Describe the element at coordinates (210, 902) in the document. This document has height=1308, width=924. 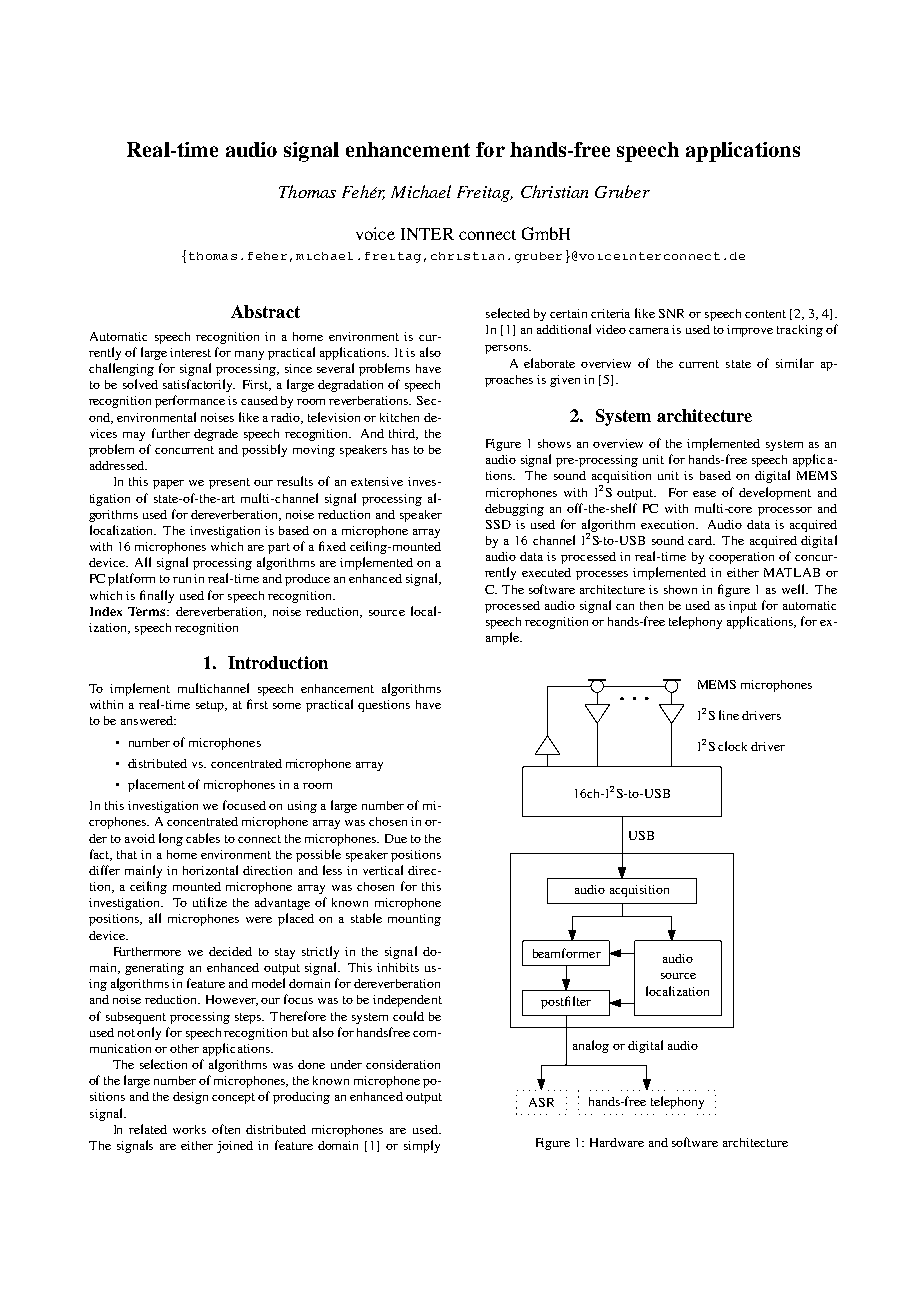
I see `utilize` at that location.
